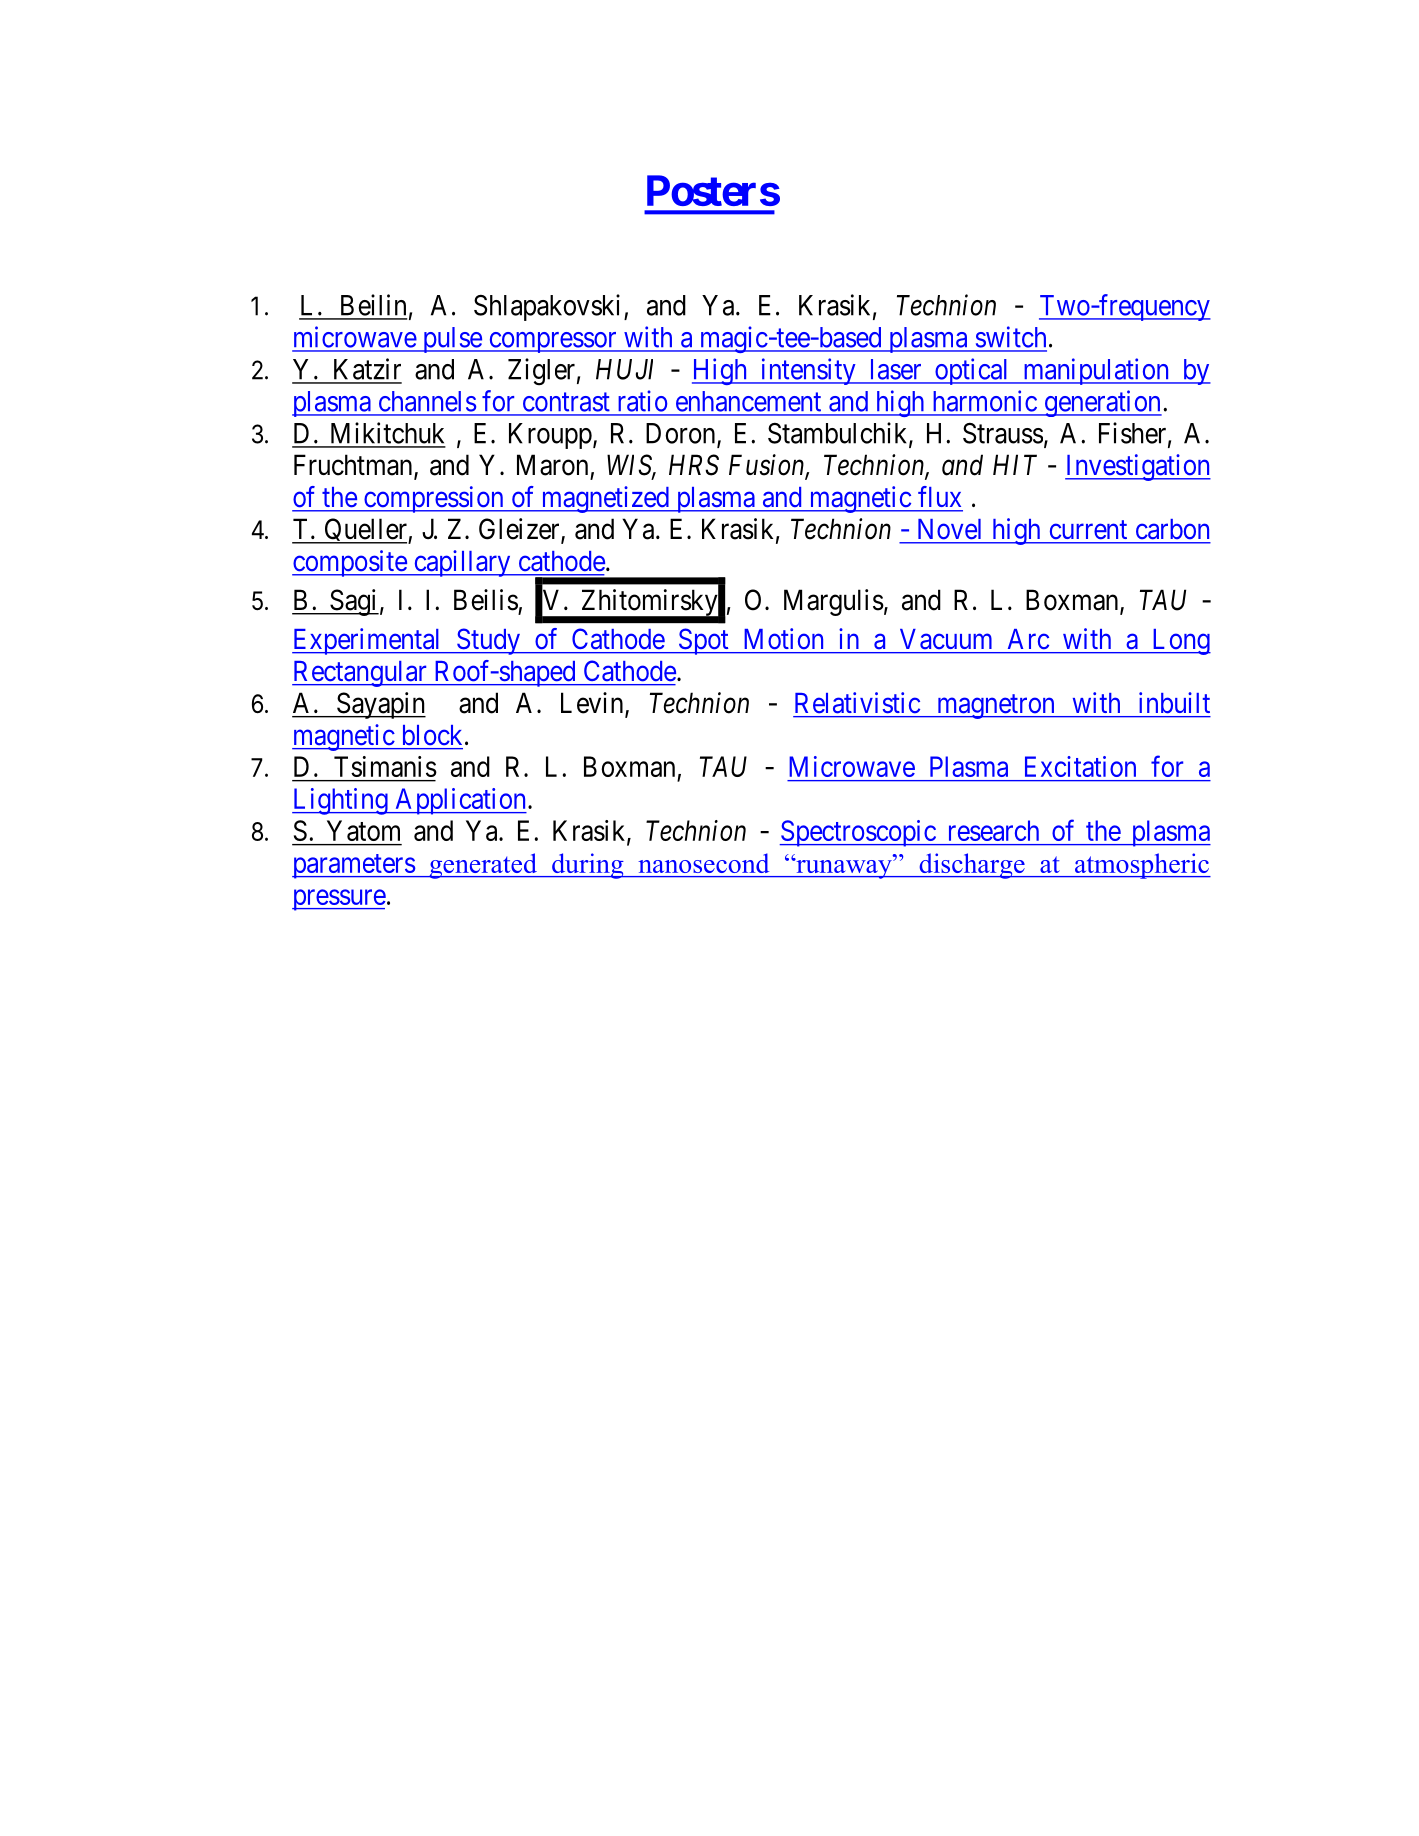  What do you see at coordinates (808, 371) in the screenshot?
I see `intensity` at bounding box center [808, 371].
